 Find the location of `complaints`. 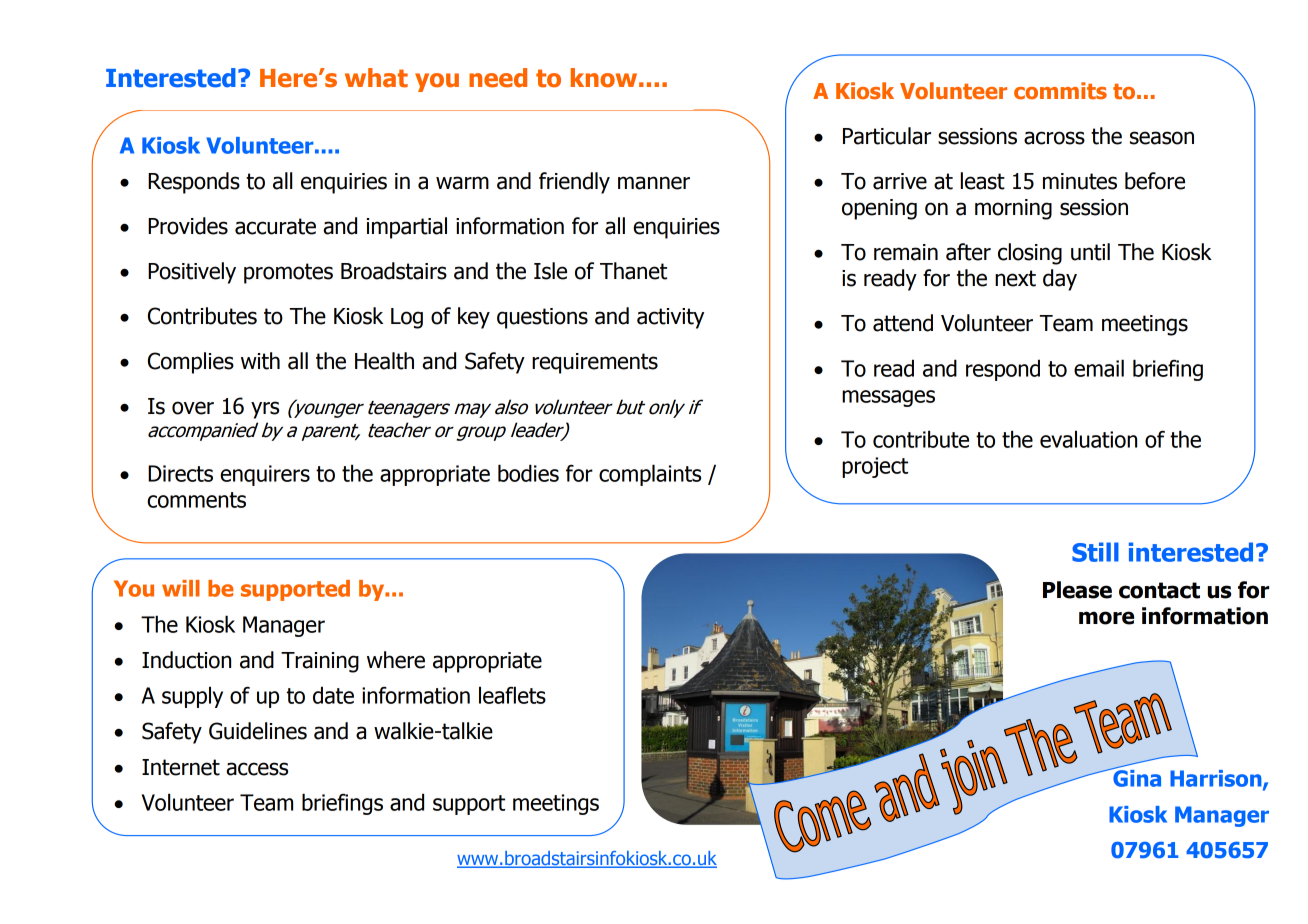

complaints is located at coordinates (650, 475).
